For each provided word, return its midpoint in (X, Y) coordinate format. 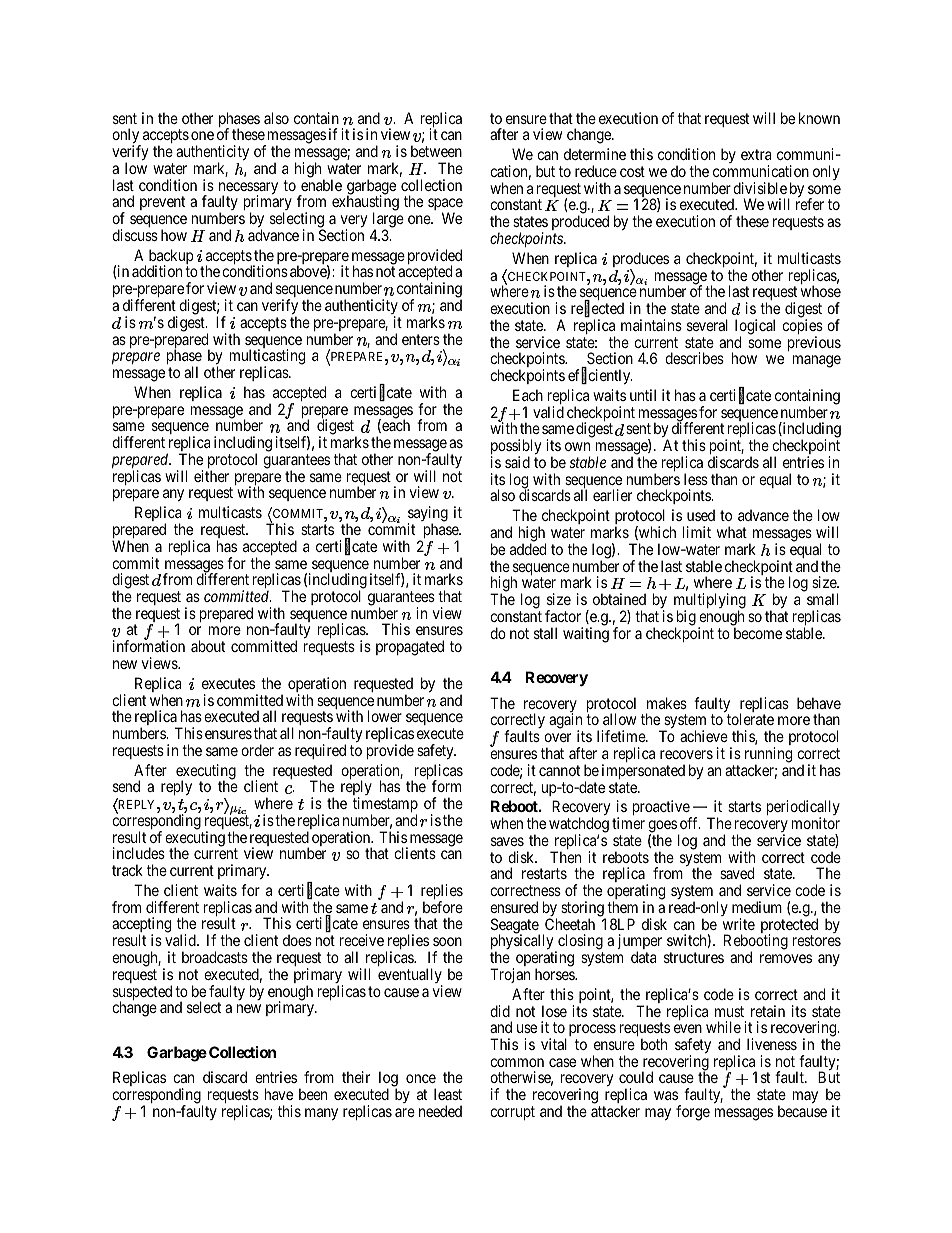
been (313, 1094)
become (758, 633)
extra (756, 154)
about (208, 646)
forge (693, 1113)
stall (545, 633)
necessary (248, 189)
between (436, 151)
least (448, 1094)
